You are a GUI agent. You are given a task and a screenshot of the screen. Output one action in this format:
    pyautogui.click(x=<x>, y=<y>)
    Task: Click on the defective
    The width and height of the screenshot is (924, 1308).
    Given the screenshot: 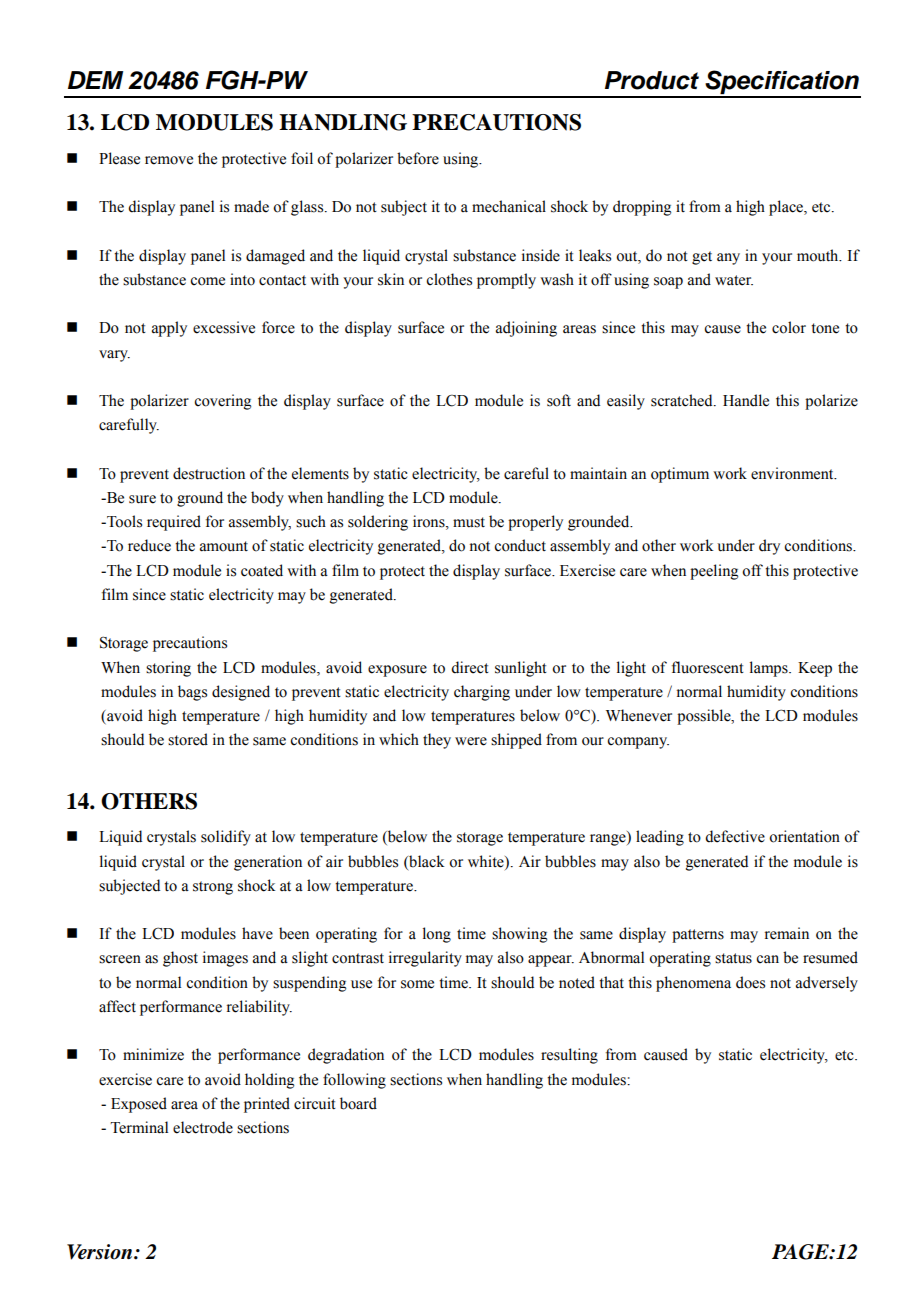 What is the action you would take?
    pyautogui.click(x=735, y=836)
